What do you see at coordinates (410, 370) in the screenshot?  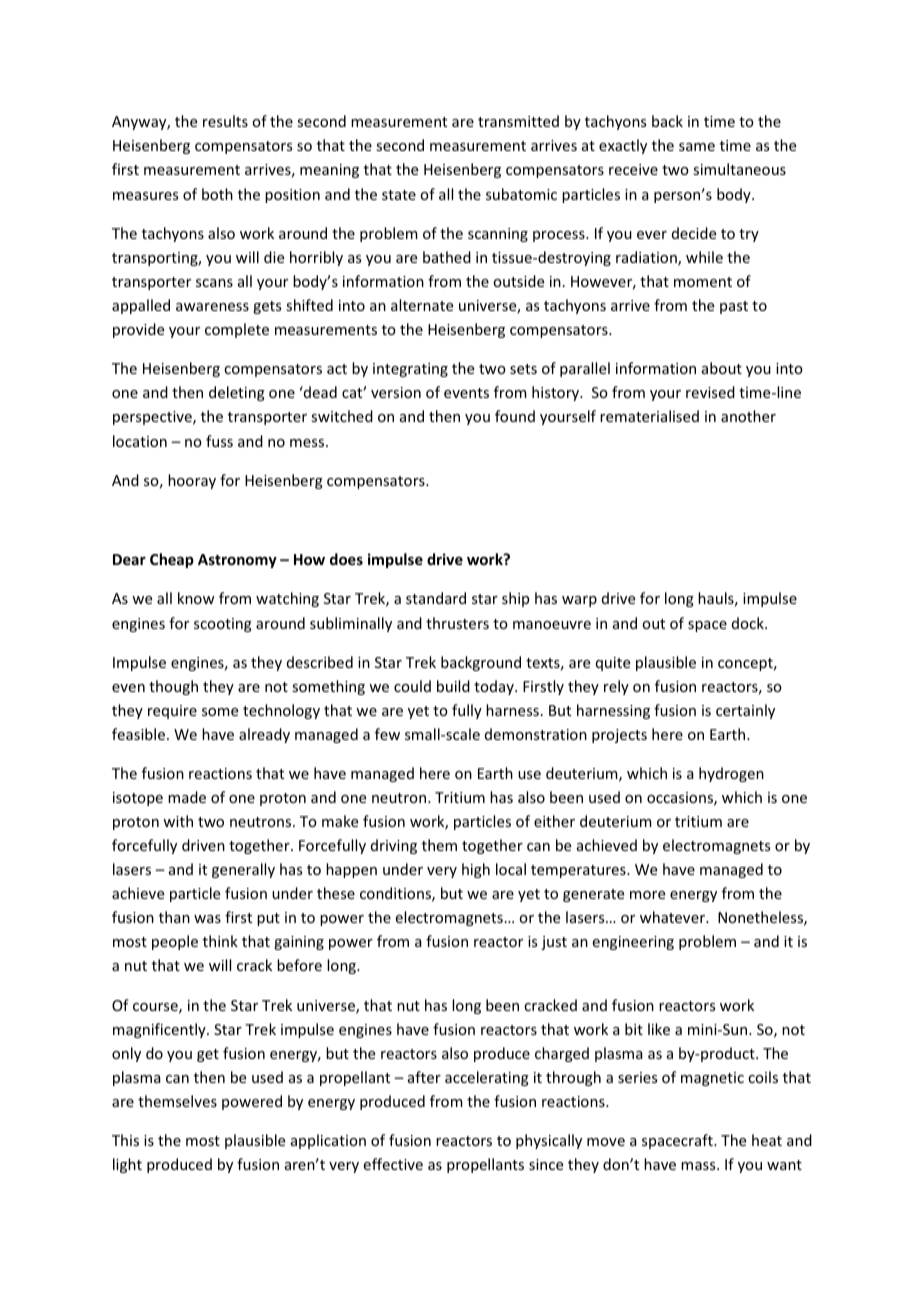 I see `integrating` at bounding box center [410, 370].
